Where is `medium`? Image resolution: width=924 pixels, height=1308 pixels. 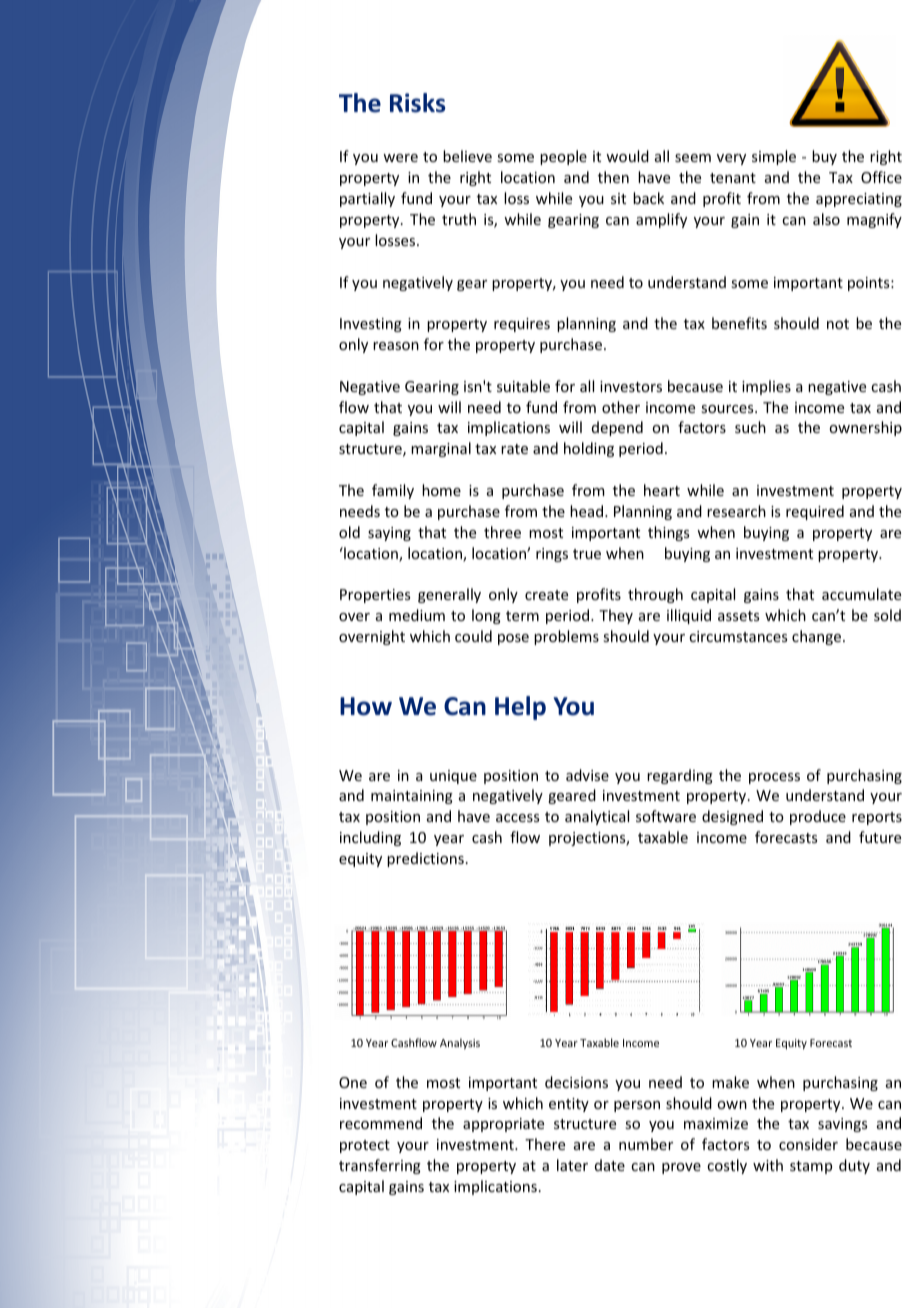
medium is located at coordinates (417, 615).
